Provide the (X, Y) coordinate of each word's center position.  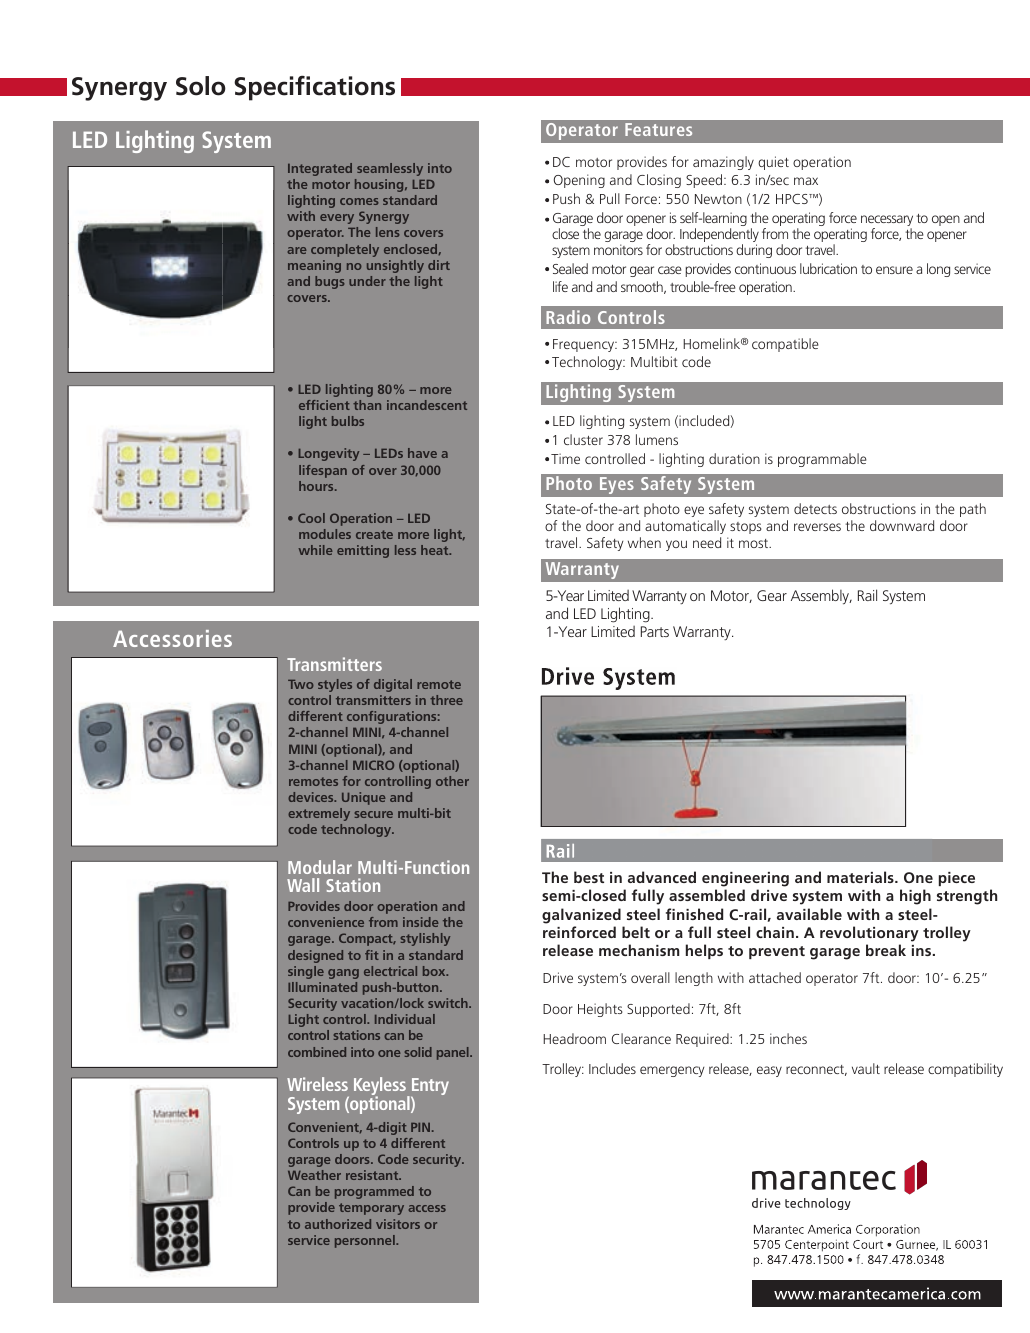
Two (301, 684)
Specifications (314, 88)
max (806, 181)
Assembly (821, 597)
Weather (314, 1175)
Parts (655, 631)
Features (658, 129)
